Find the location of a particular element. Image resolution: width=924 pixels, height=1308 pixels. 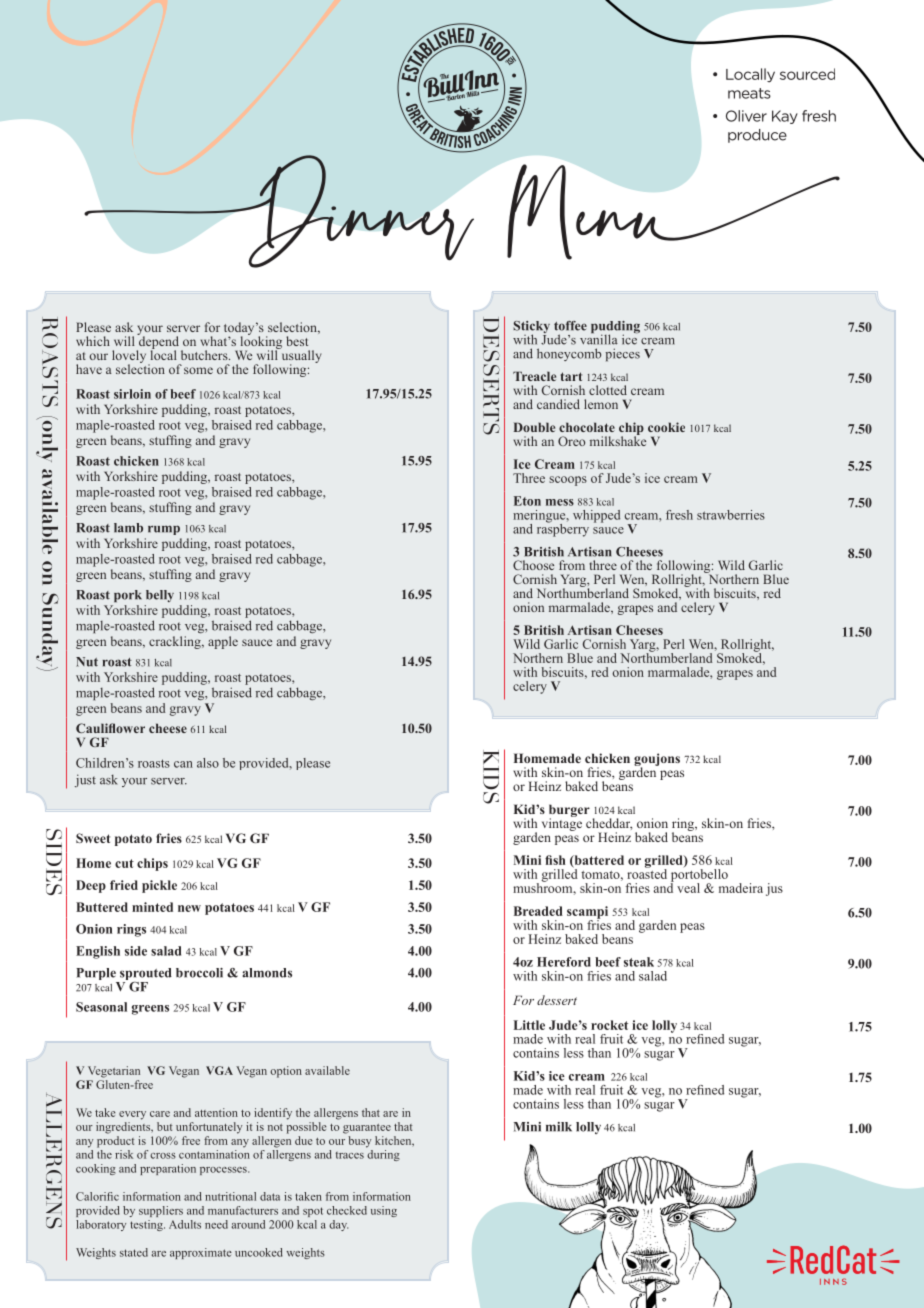

depend is located at coordinates (158, 342).
